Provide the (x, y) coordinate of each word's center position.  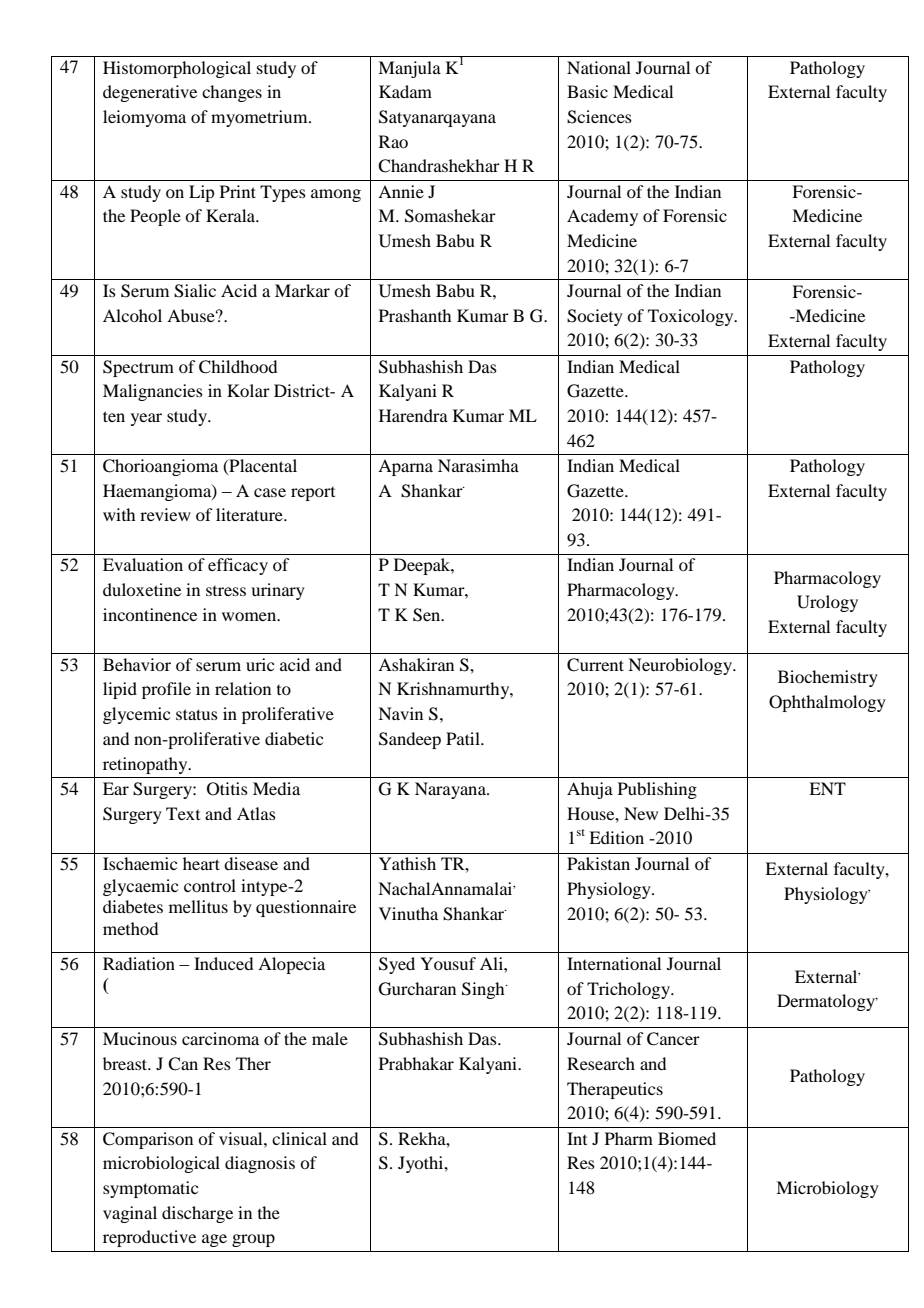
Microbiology (827, 1189)
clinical (299, 1138)
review (165, 514)
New (641, 813)
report (313, 494)
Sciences (599, 117)
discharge (197, 1214)
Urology (827, 603)
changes (232, 93)
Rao (393, 141)
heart (201, 863)
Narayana (451, 790)
